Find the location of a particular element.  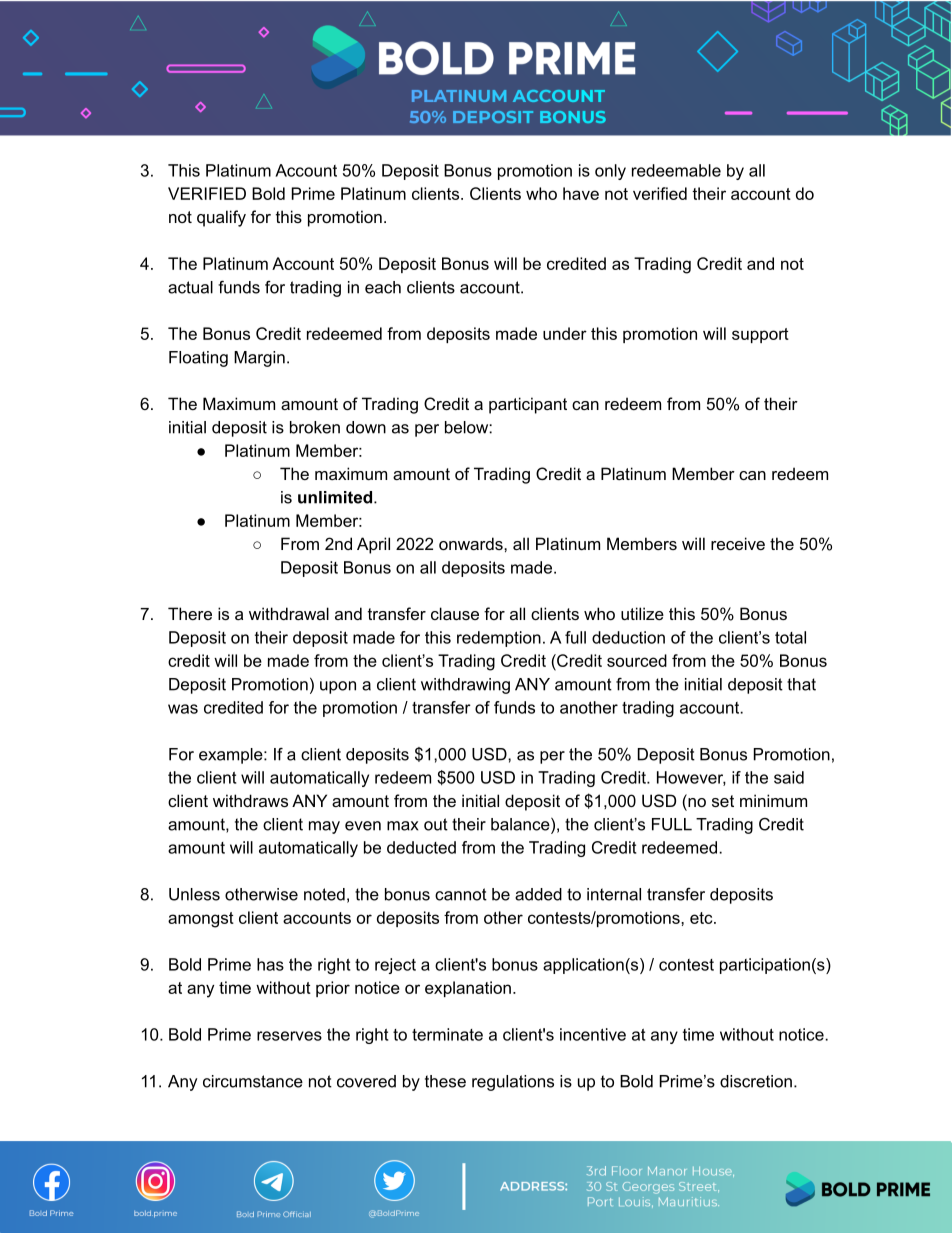

participant is located at coordinates (528, 405).
